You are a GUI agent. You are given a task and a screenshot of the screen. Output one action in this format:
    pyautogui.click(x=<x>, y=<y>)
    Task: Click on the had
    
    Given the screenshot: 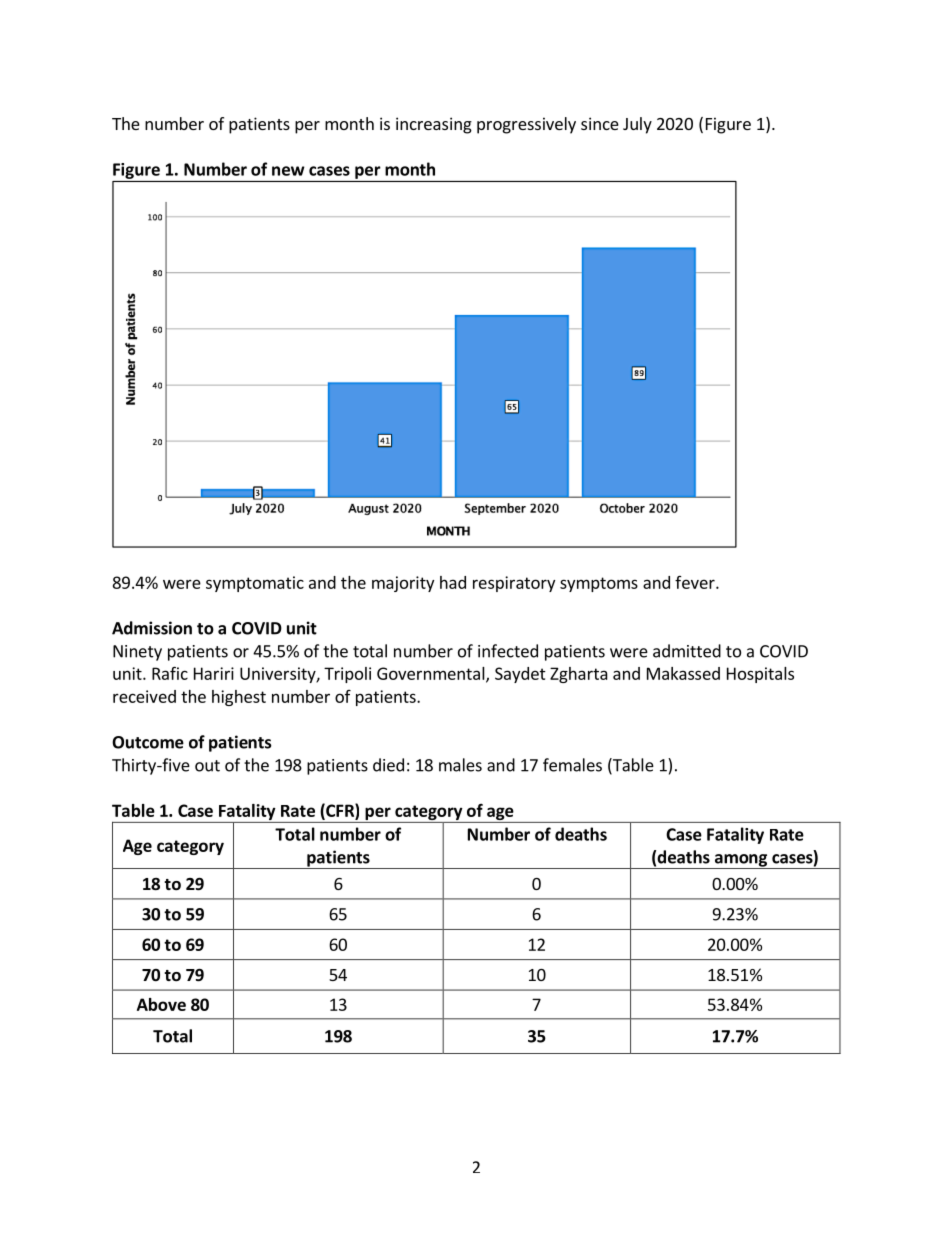 What is the action you would take?
    pyautogui.click(x=453, y=582)
